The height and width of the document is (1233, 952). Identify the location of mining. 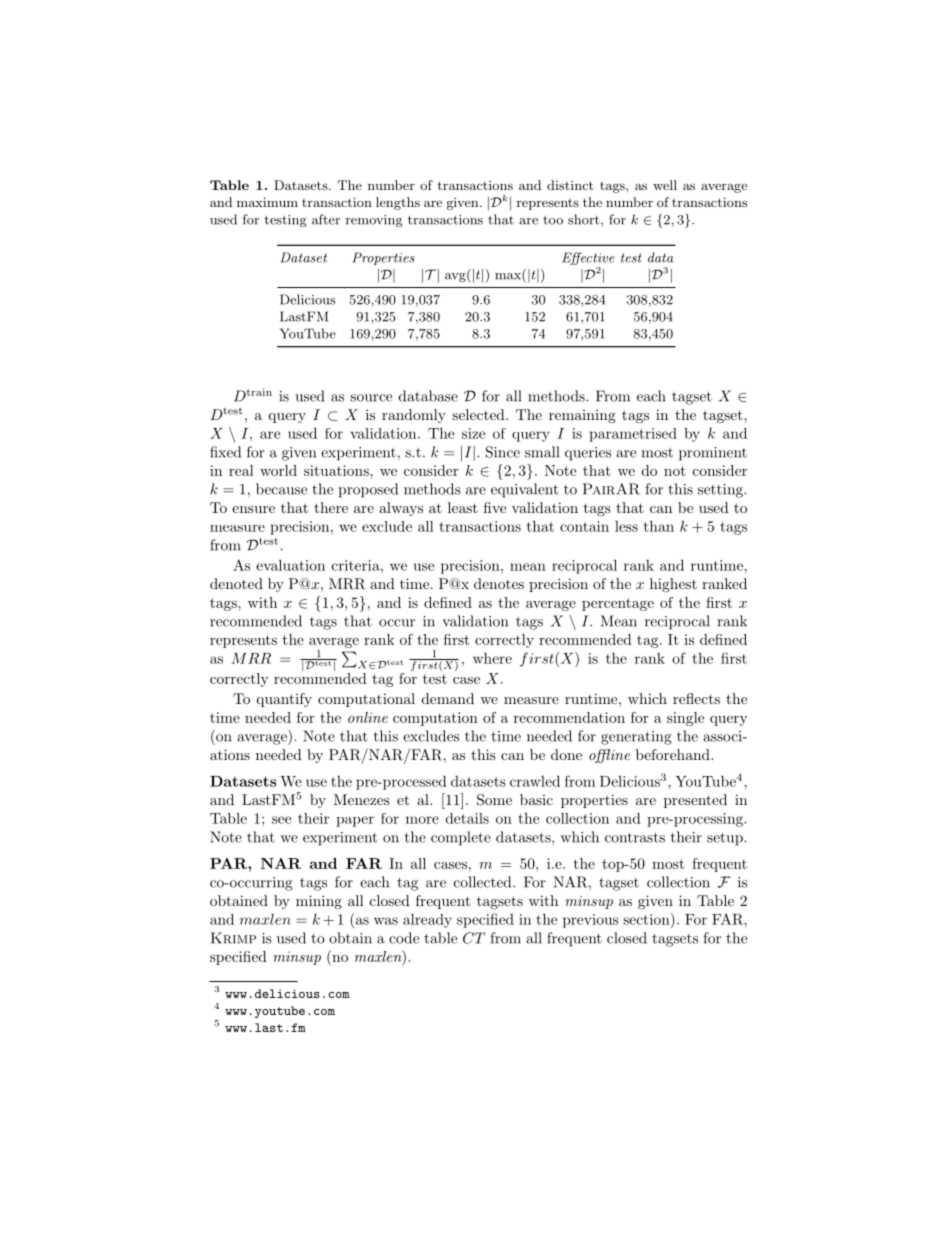
(319, 902).
